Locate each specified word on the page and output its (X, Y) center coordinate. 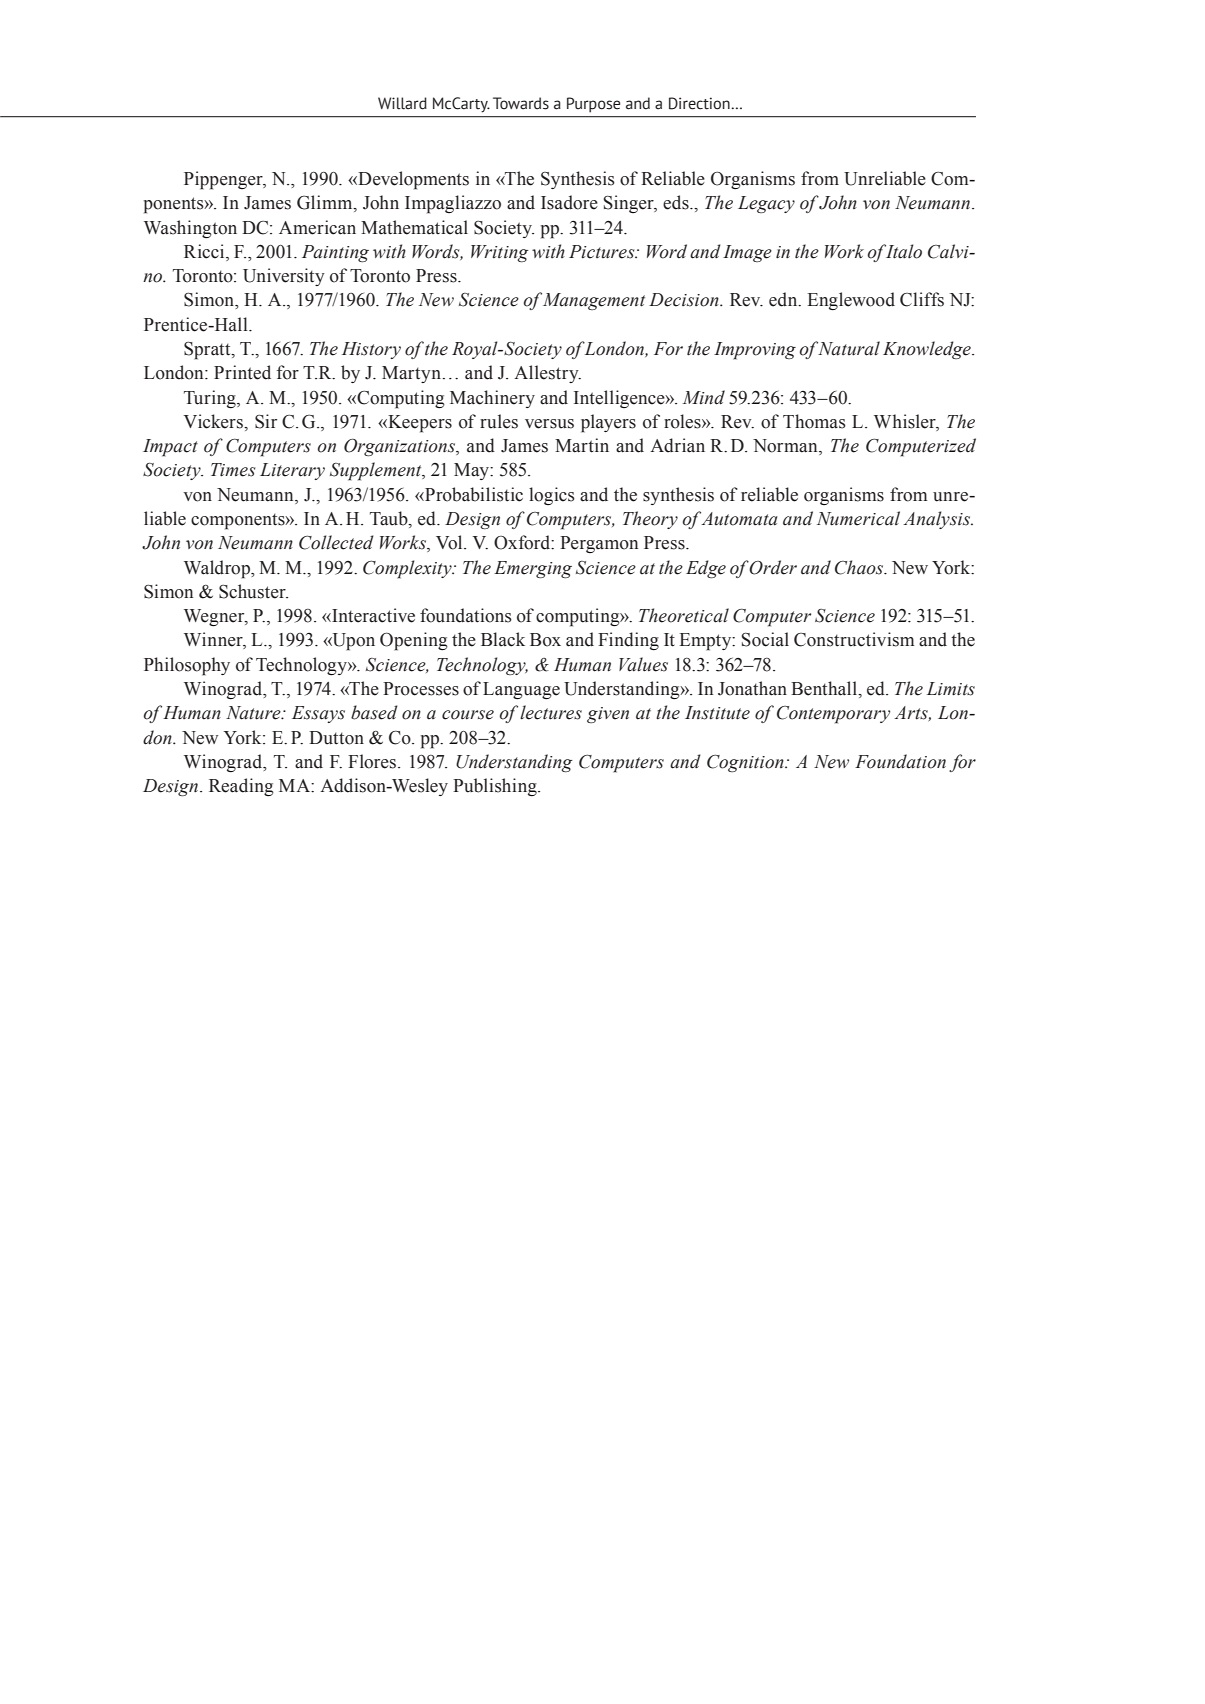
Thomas (814, 421)
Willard (402, 103)
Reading (241, 787)
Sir (266, 421)
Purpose (593, 105)
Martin (582, 445)
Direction (700, 103)
